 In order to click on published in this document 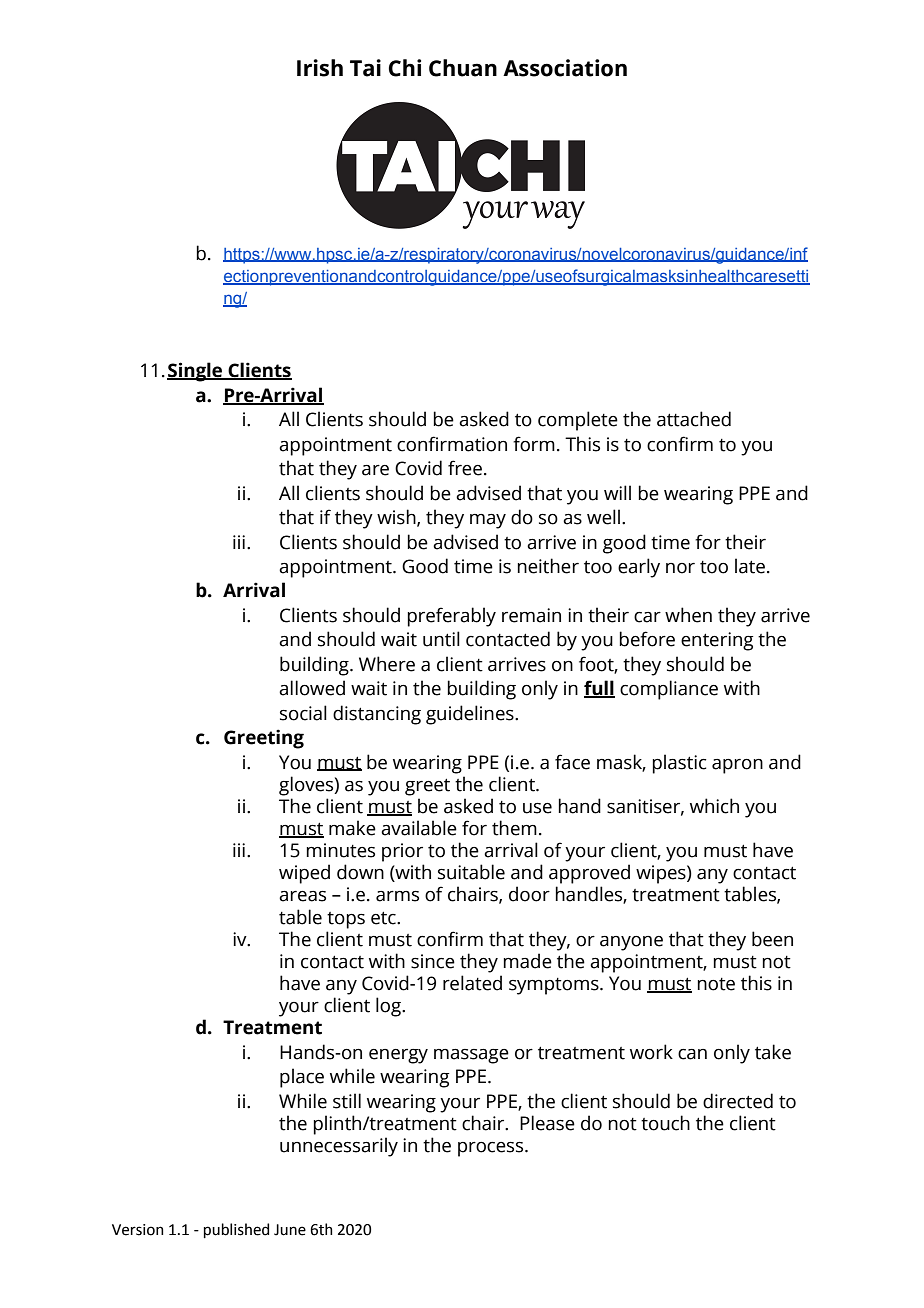, I will do `click(236, 1230)`.
